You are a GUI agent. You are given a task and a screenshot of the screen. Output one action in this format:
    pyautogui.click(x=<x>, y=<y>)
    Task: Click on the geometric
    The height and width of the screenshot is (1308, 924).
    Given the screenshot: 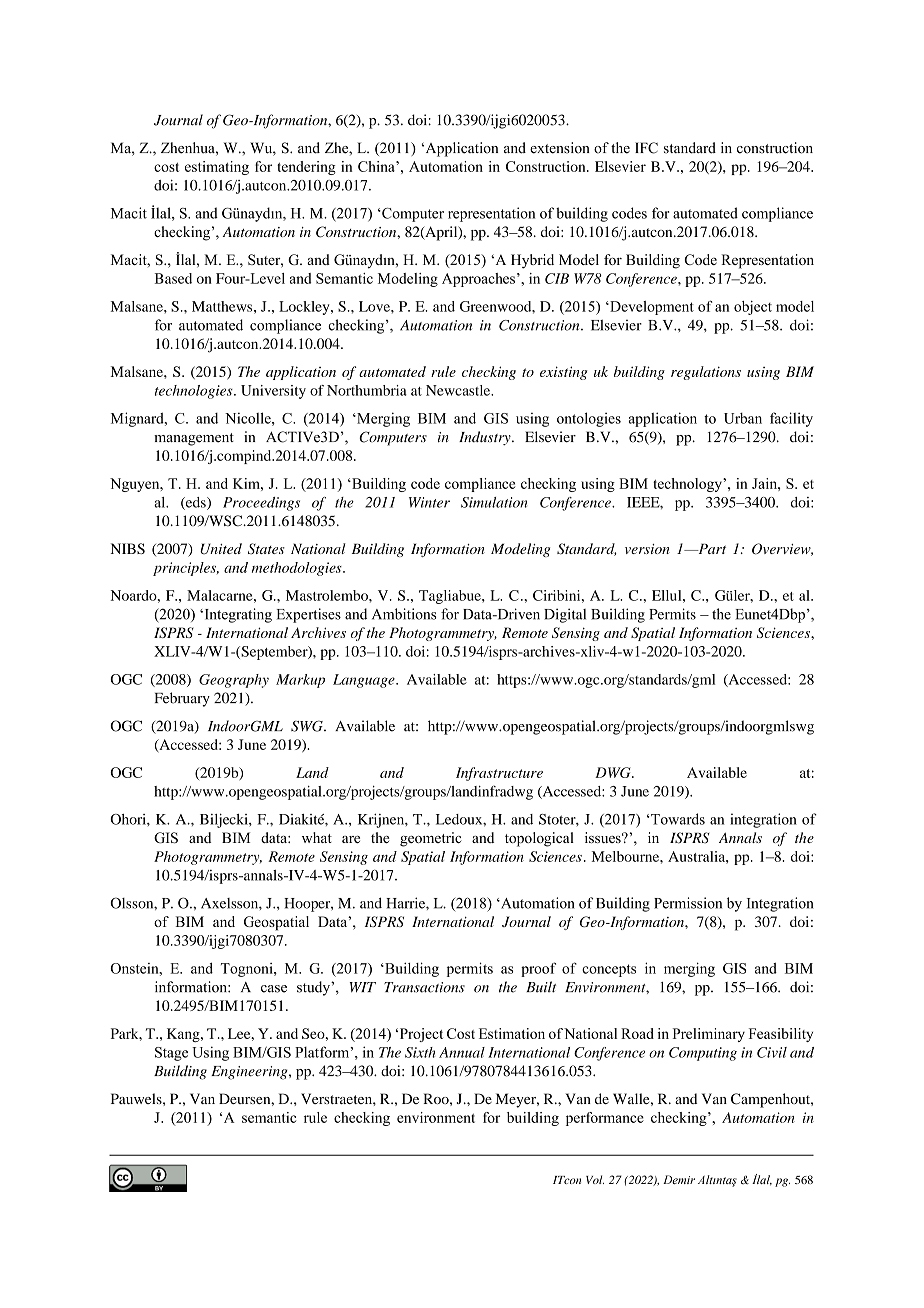 What is the action you would take?
    pyautogui.click(x=431, y=839)
